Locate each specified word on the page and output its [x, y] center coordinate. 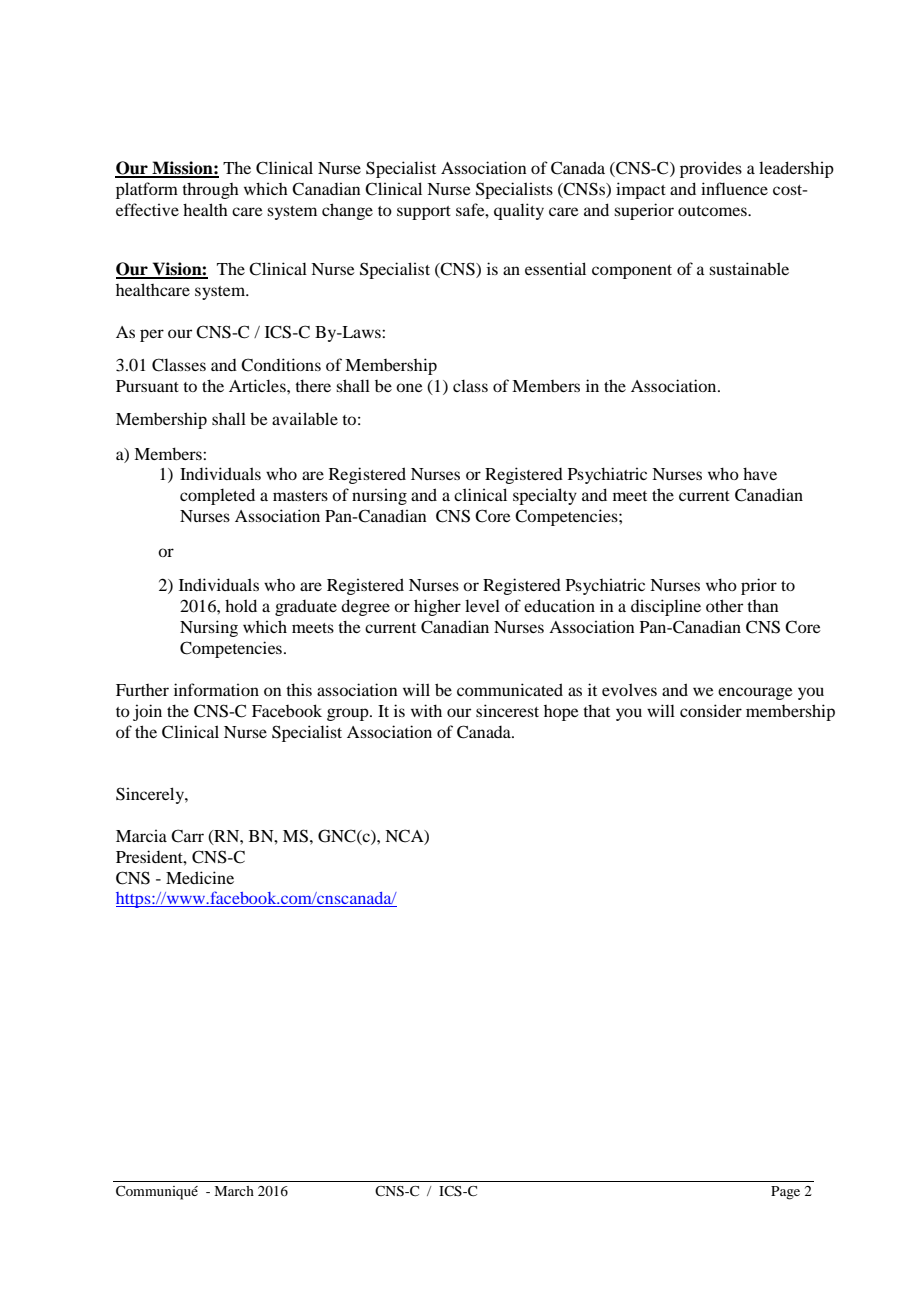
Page [785, 1193]
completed [217, 496]
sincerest [507, 710]
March [234, 1191]
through [210, 190]
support [424, 213]
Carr [187, 836]
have [760, 473]
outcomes [713, 211]
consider [711, 710]
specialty [545, 496]
